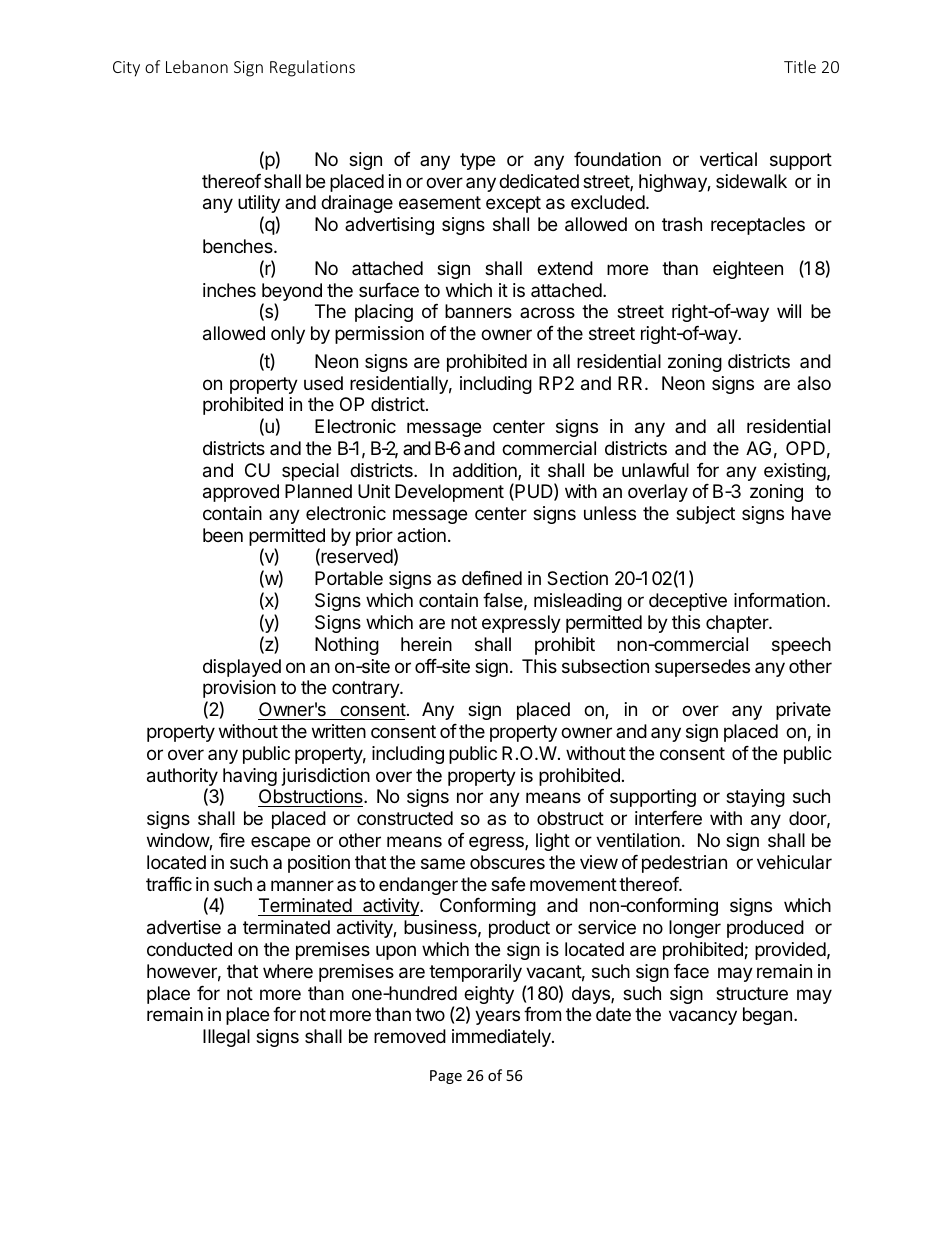 This screenshot has width=952, height=1233. What do you see at coordinates (226, 1038) in the screenshot?
I see `Illegal` at bounding box center [226, 1038].
